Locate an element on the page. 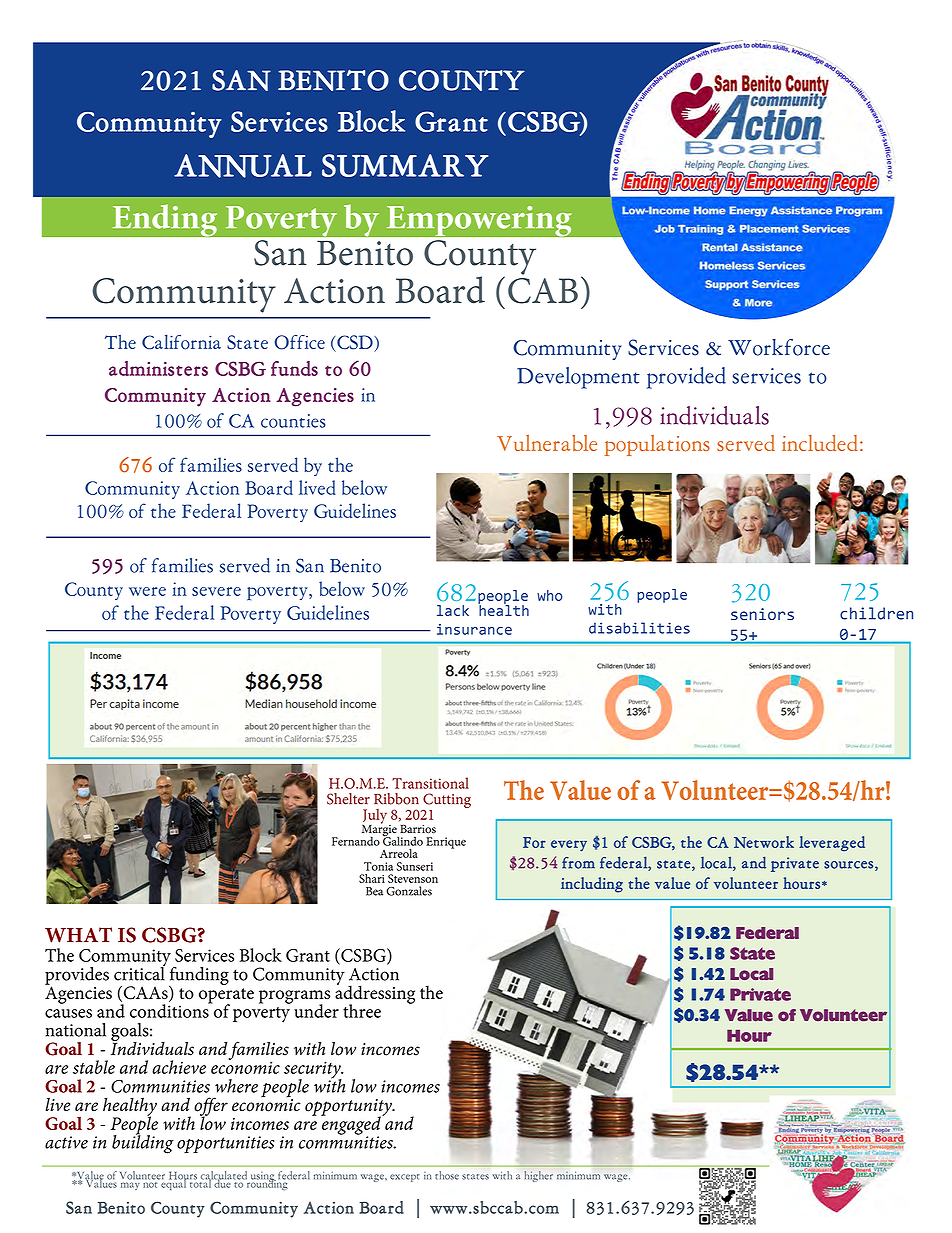  Network is located at coordinates (764, 842).
